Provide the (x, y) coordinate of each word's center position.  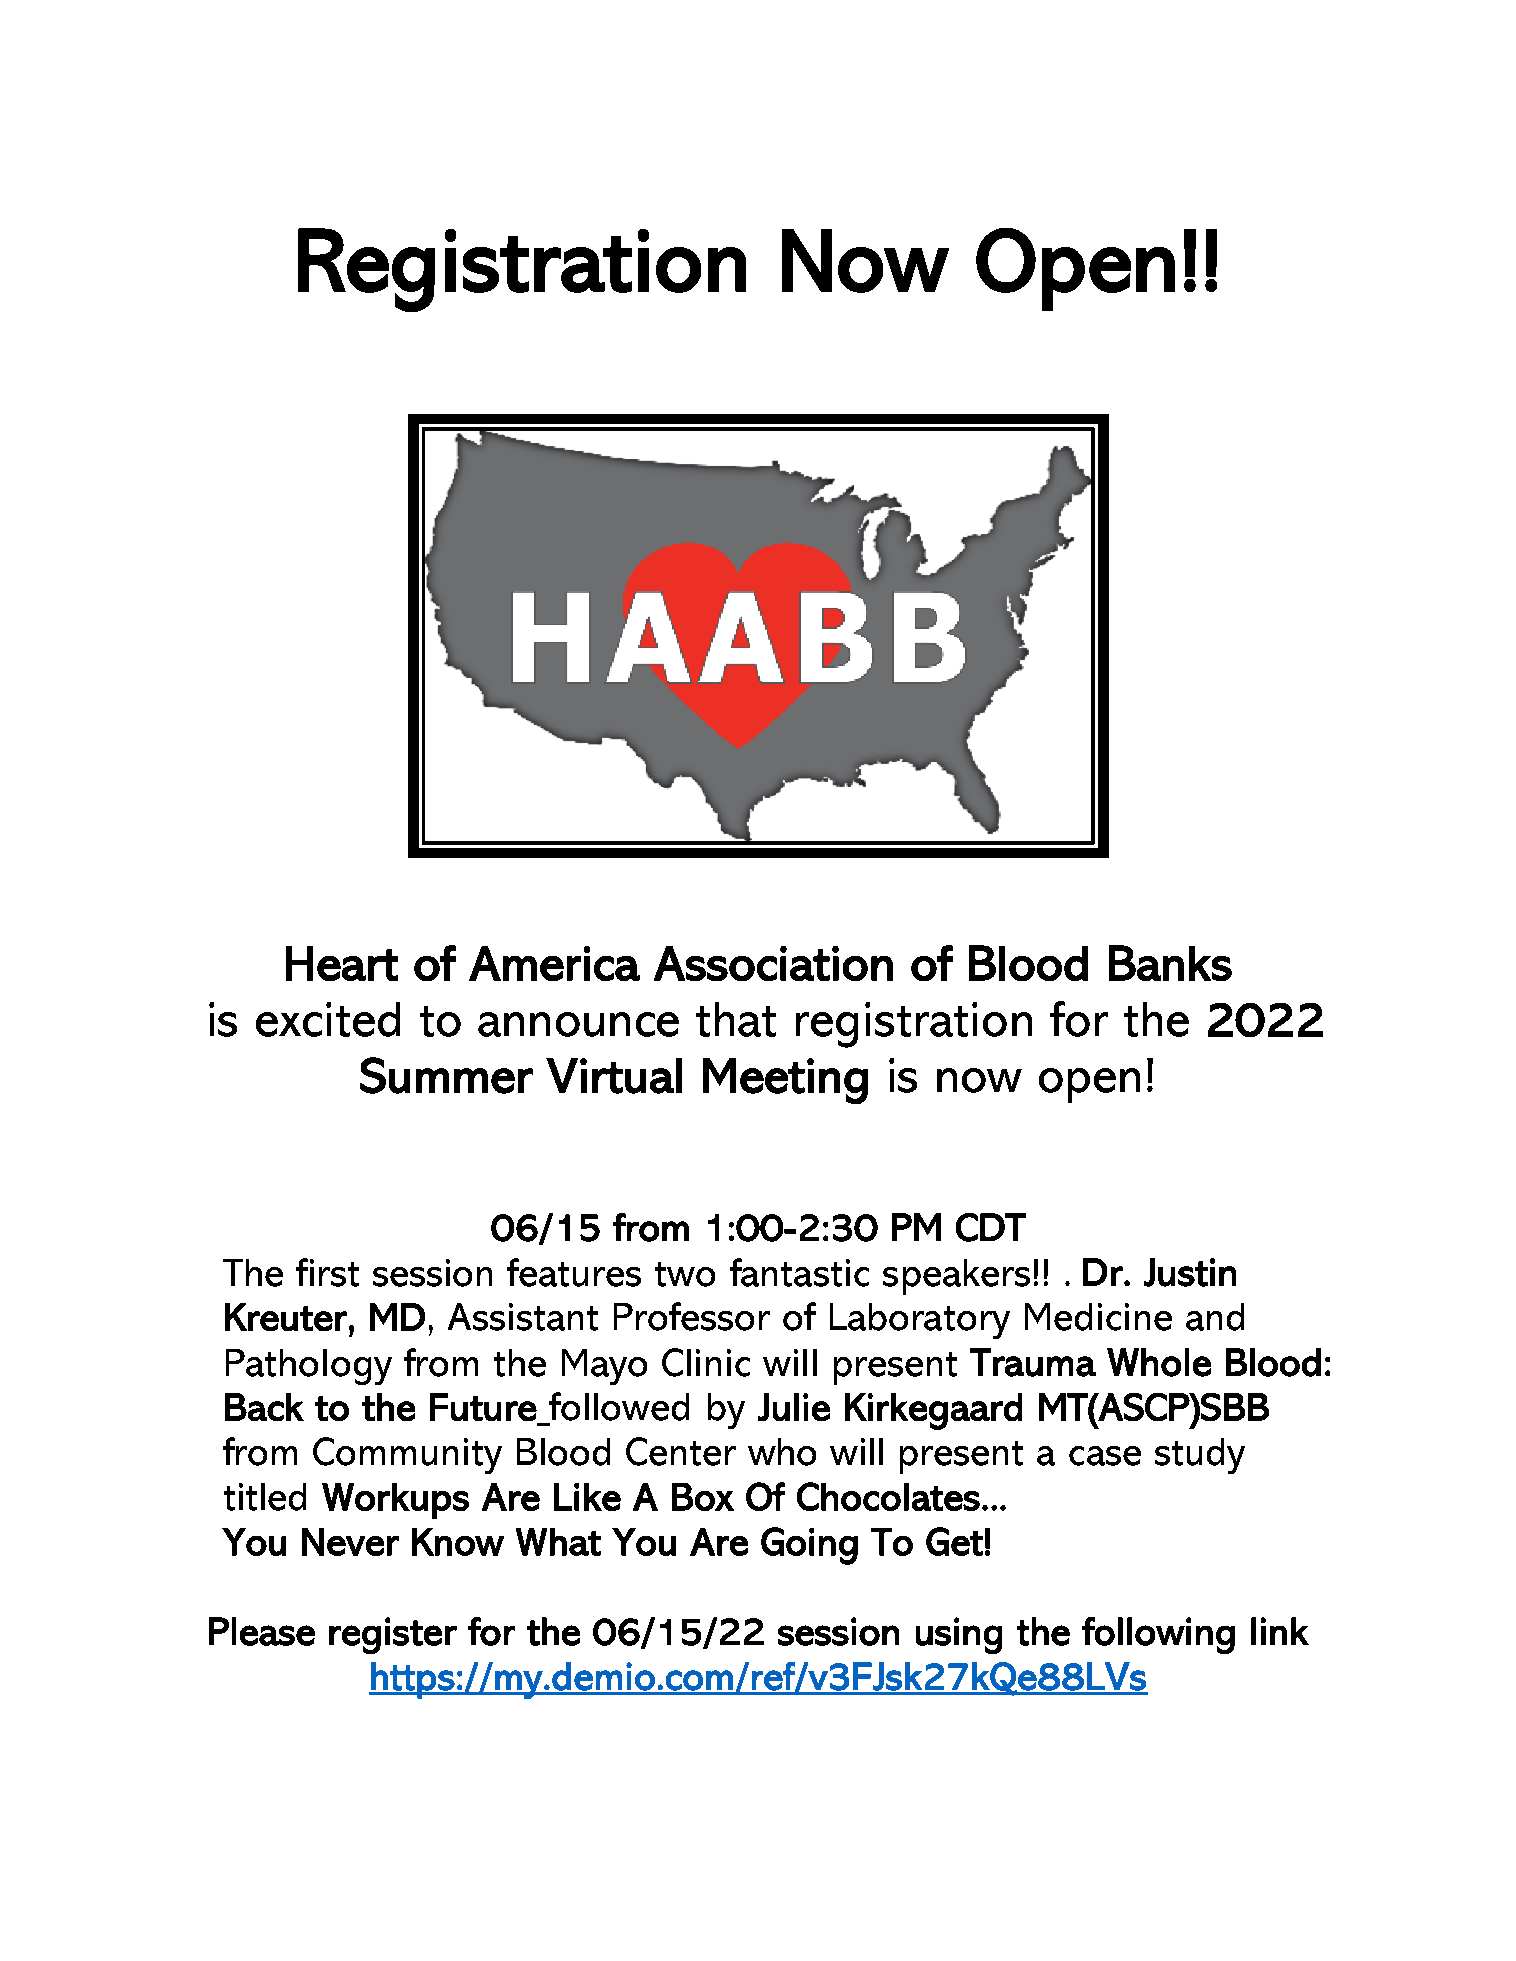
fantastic (799, 1272)
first (327, 1272)
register (393, 1635)
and (1215, 1317)
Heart (342, 963)
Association (773, 963)
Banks (1170, 963)
